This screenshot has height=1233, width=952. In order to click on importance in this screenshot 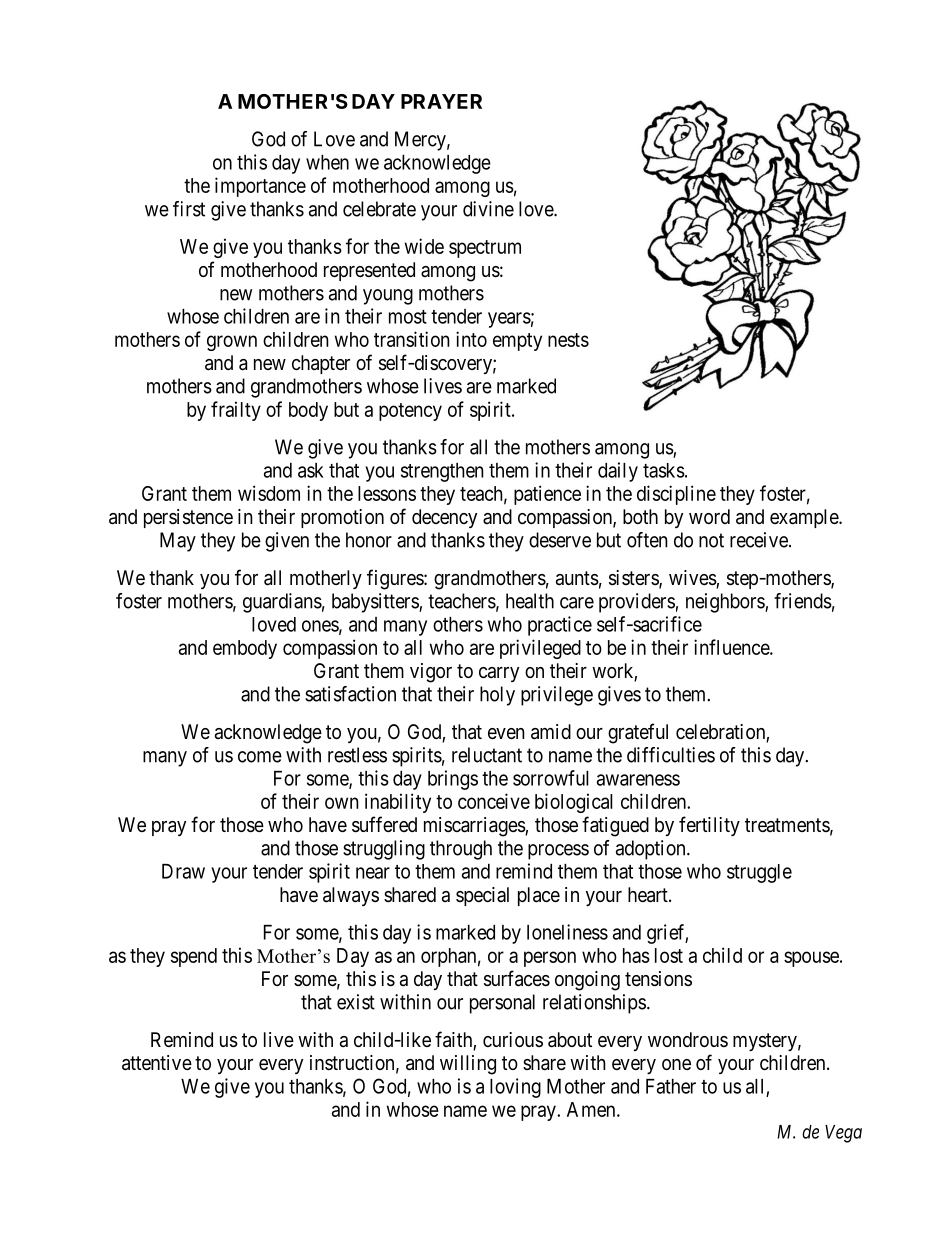, I will do `click(260, 187)`.
